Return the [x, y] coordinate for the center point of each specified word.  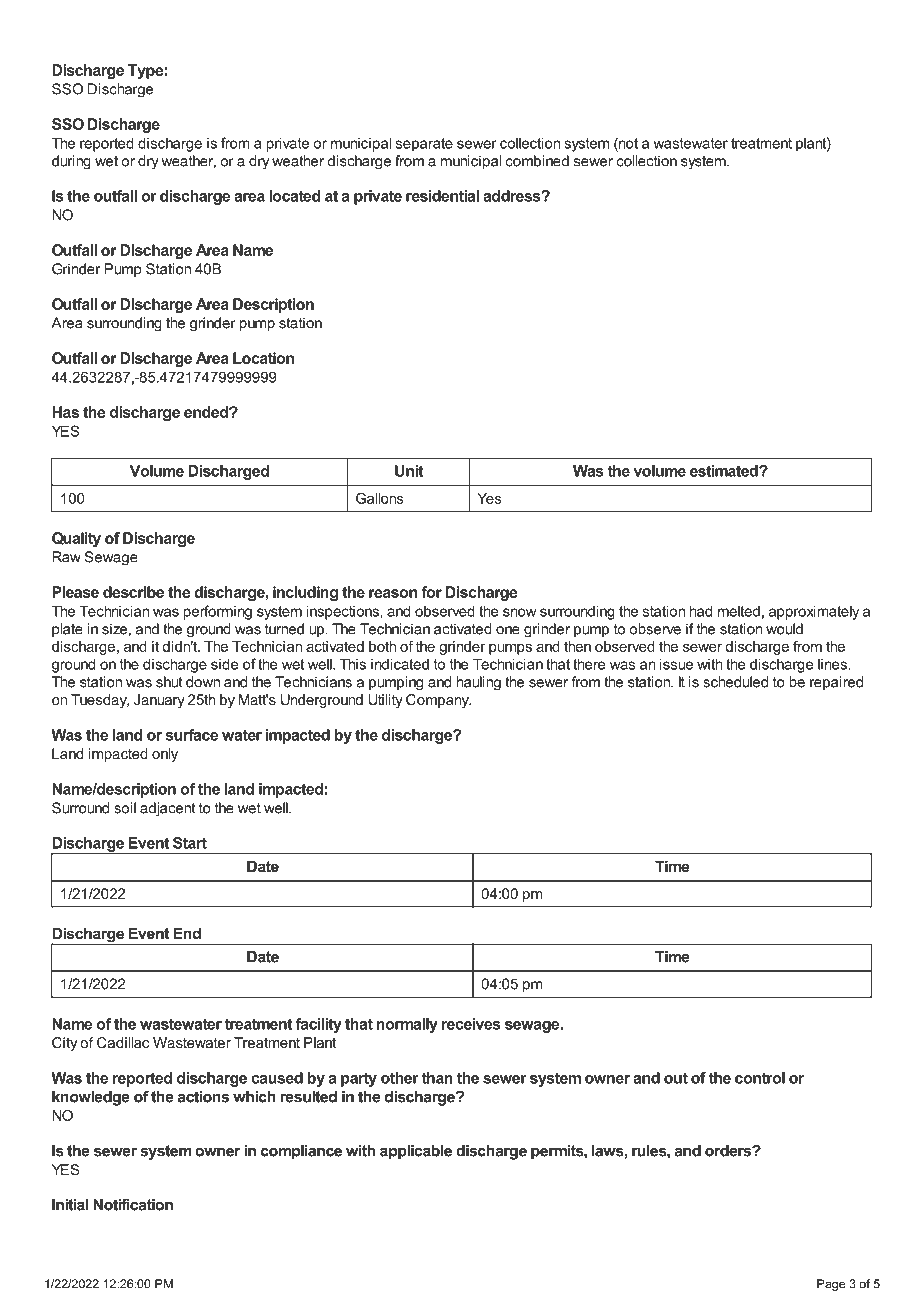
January [159, 701]
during [71, 162]
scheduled [735, 682]
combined [537, 161]
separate [424, 145]
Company [438, 701]
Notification [133, 1204]
